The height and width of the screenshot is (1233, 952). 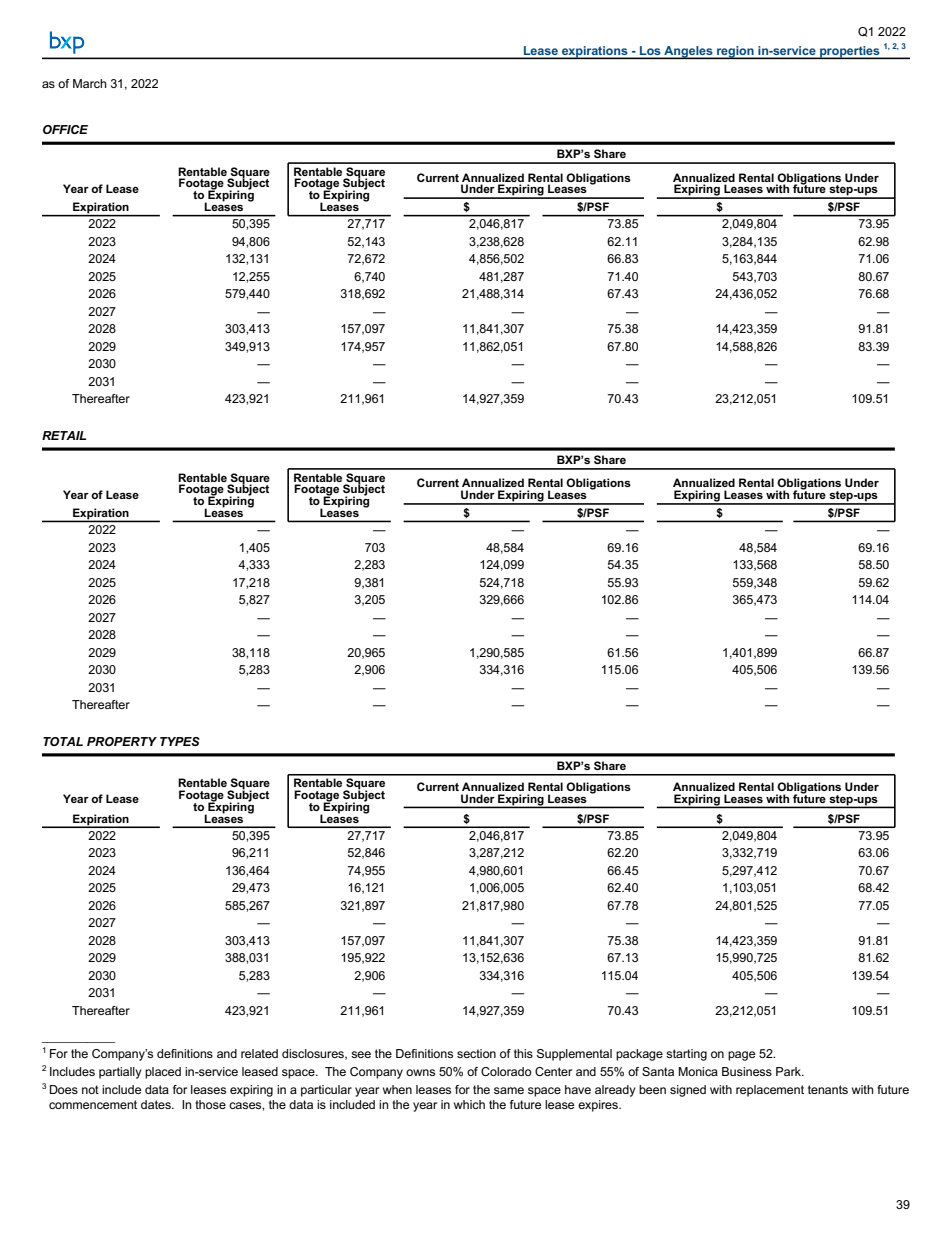 I want to click on Angeles, so click(x=688, y=52).
